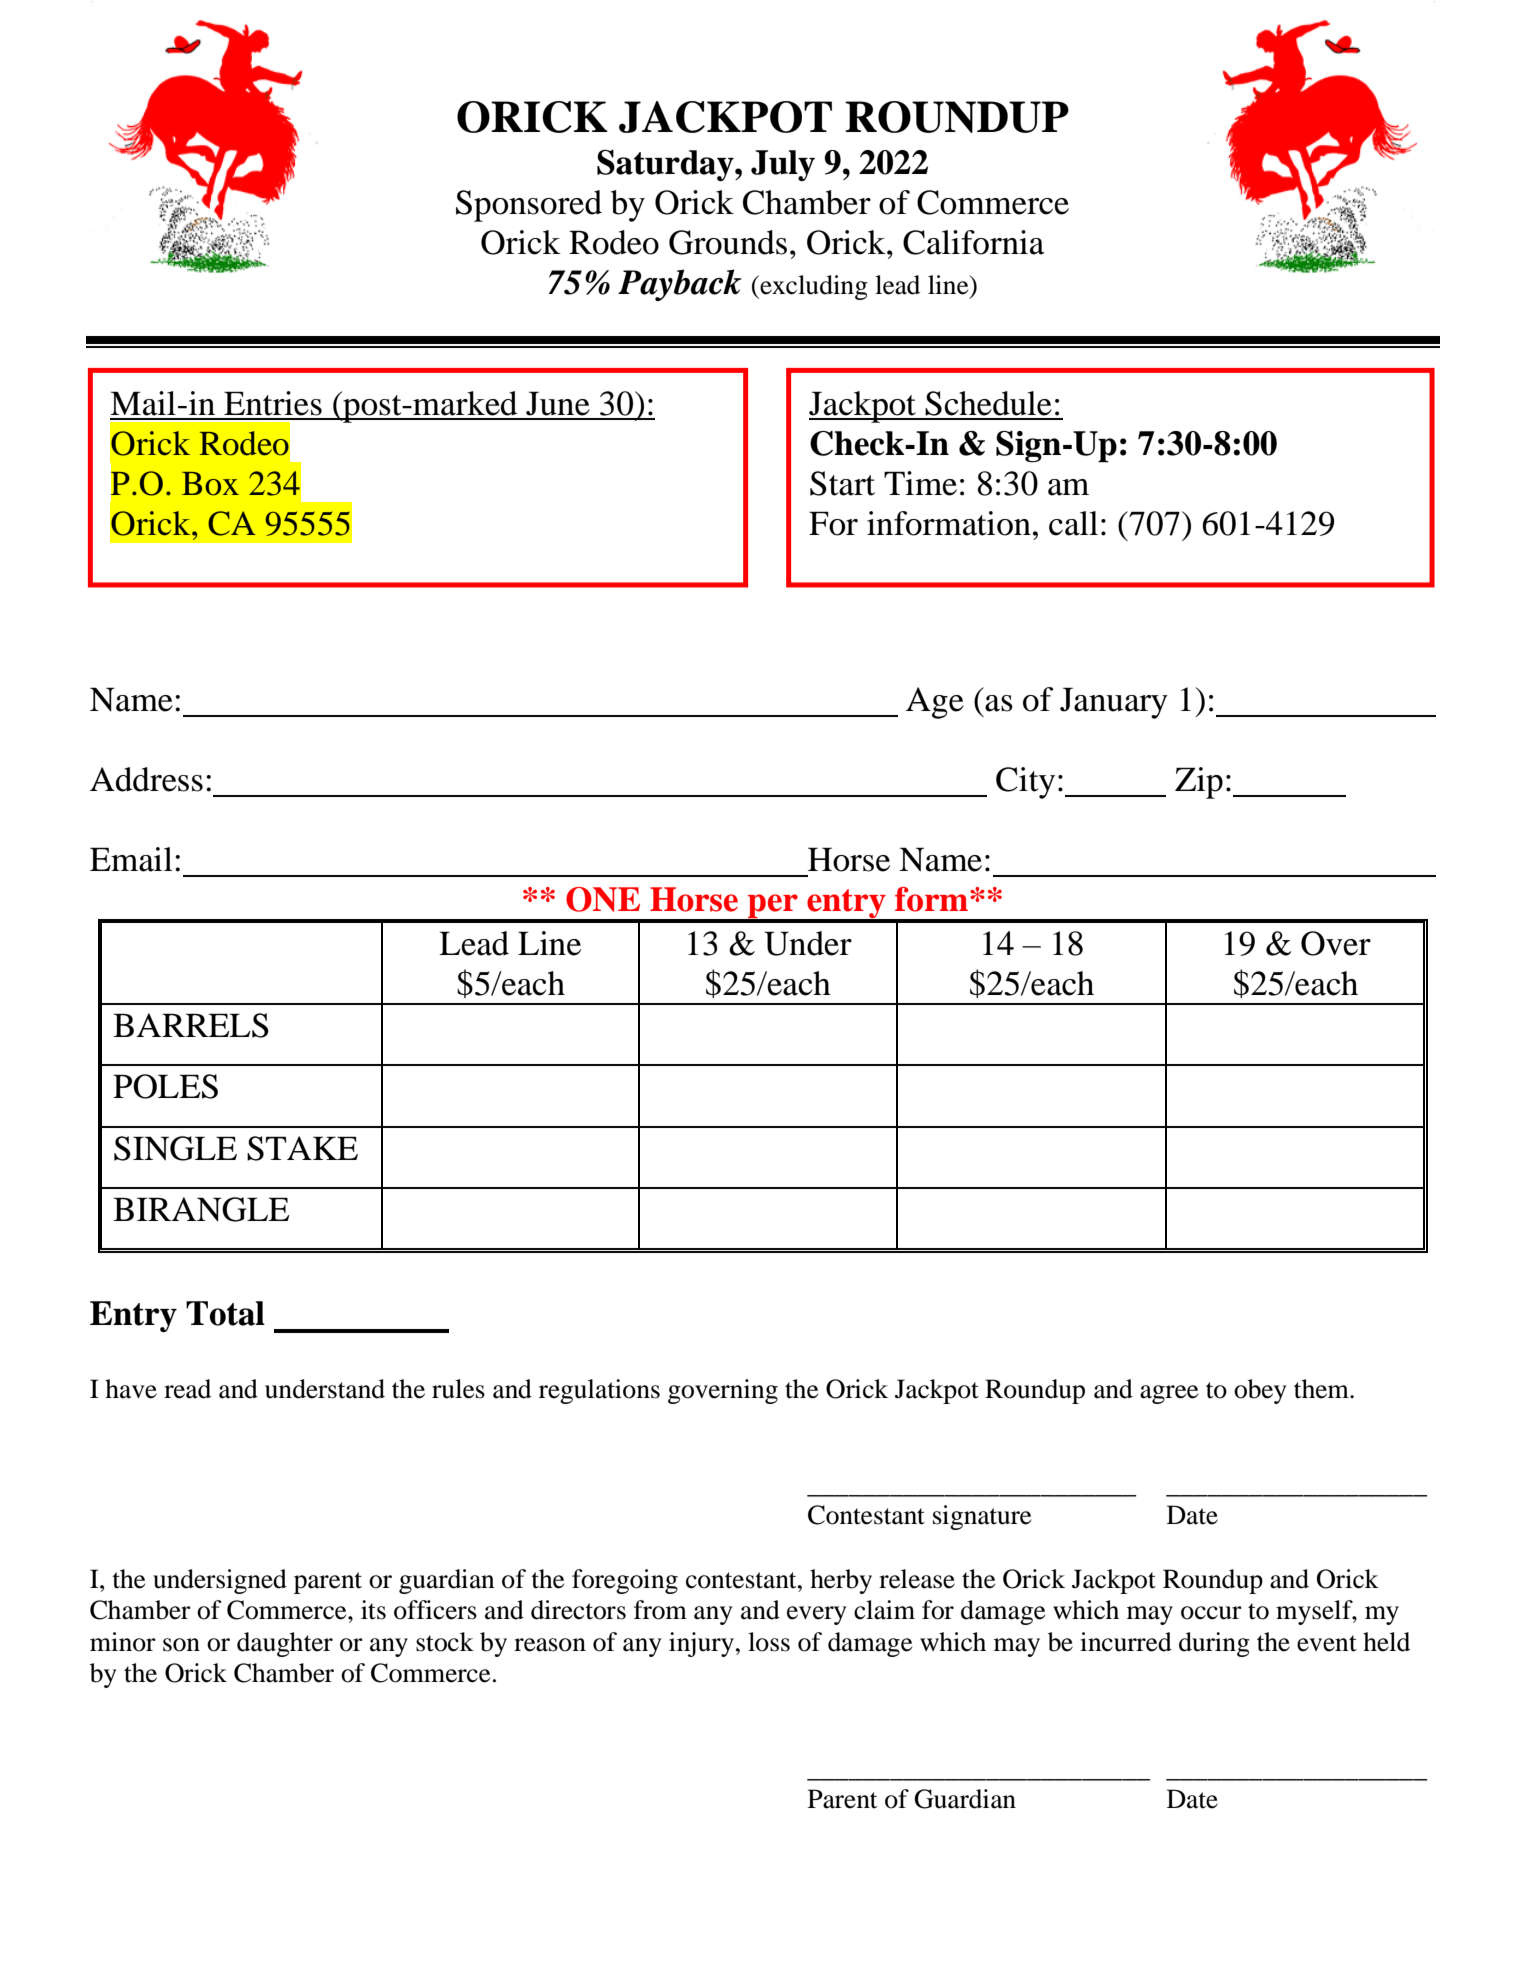 Image resolution: width=1525 pixels, height=1974 pixels. I want to click on Zip, so click(1199, 783).
